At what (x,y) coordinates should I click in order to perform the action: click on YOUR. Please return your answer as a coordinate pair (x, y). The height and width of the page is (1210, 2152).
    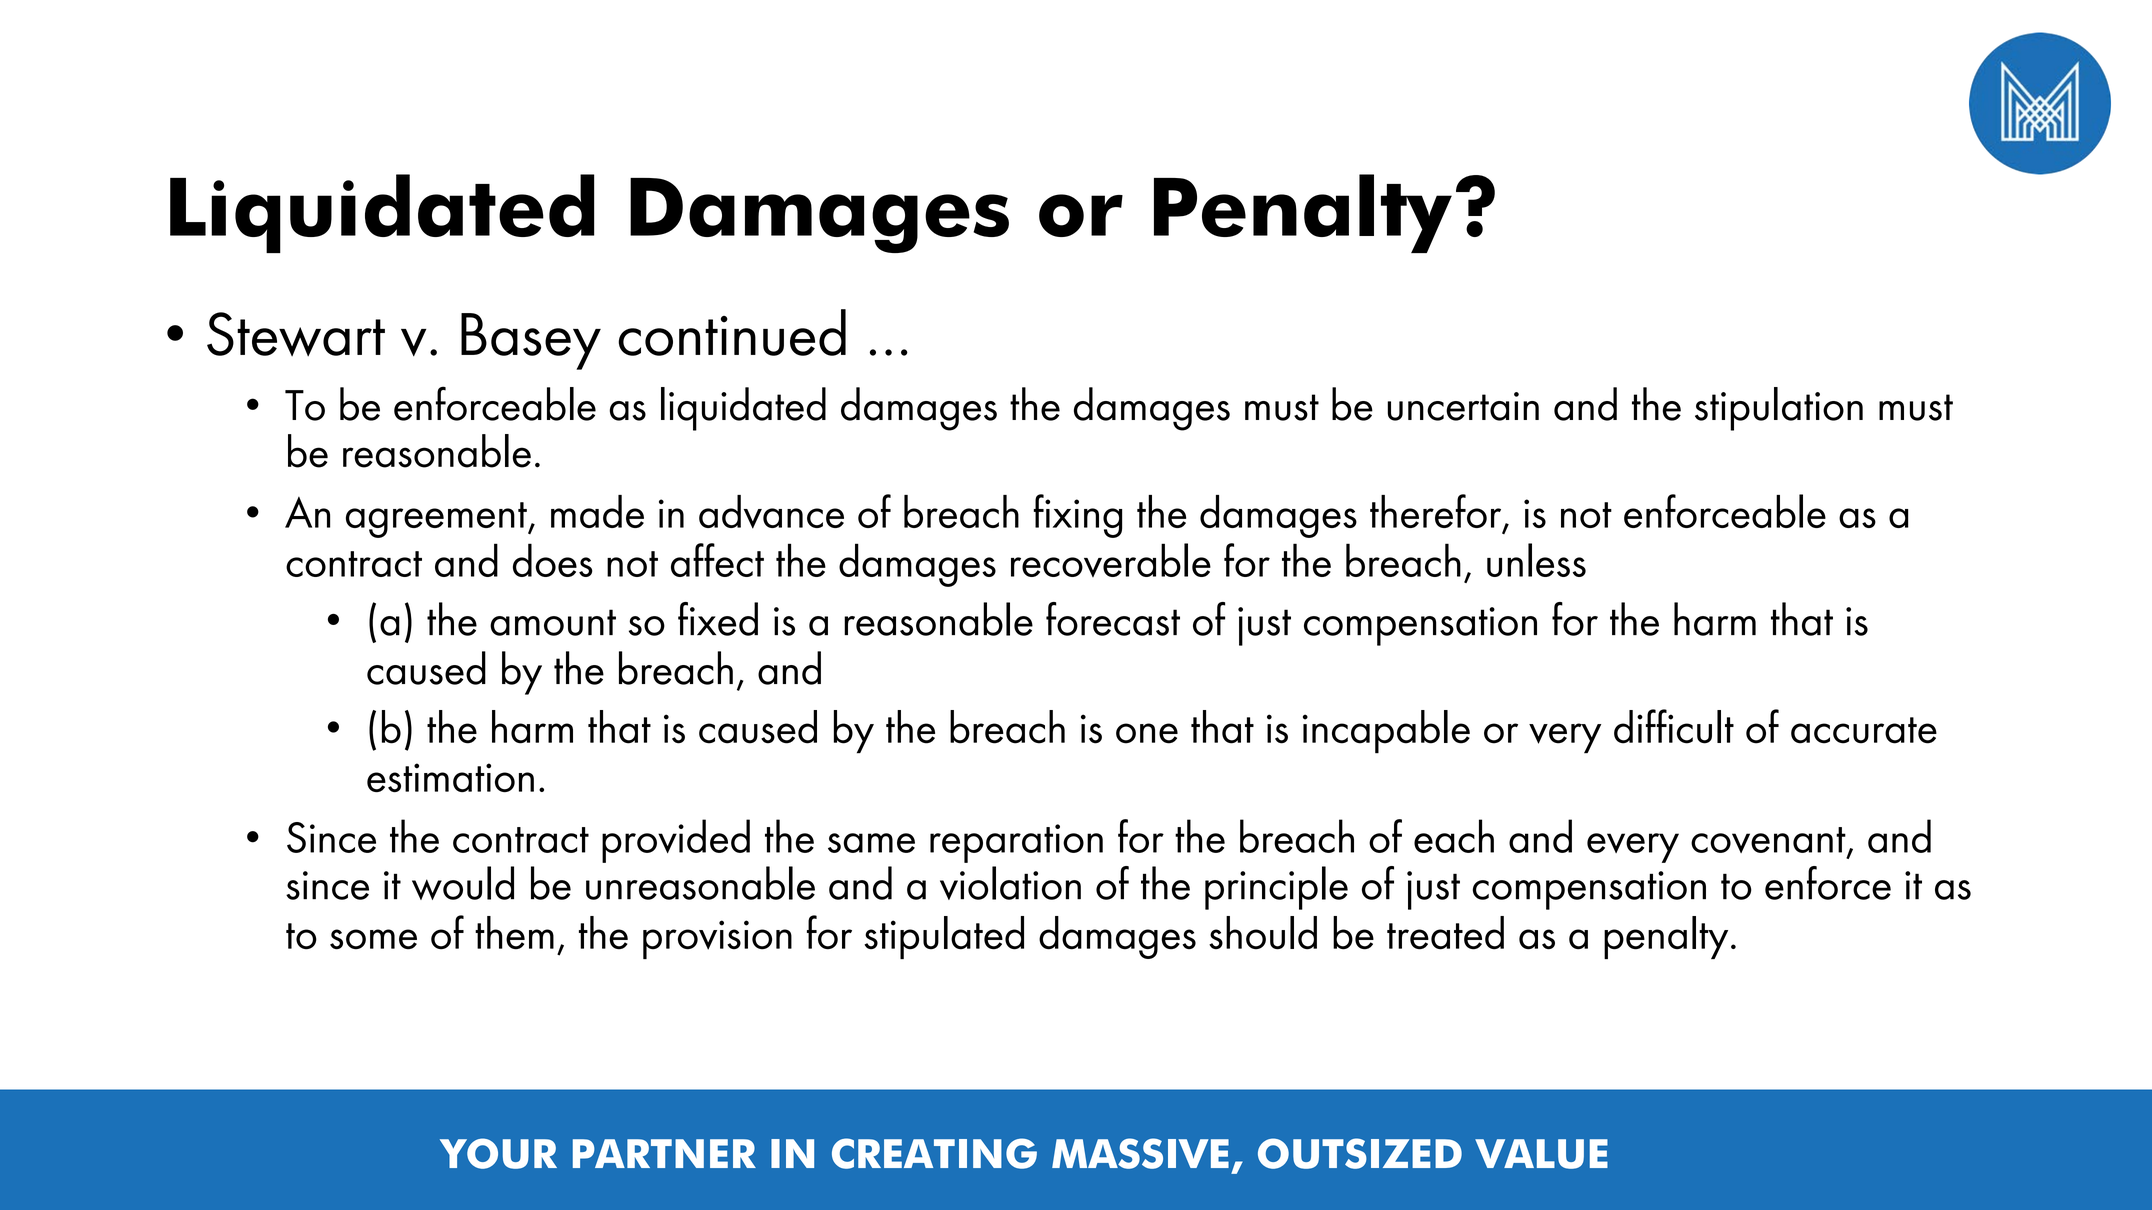
    Looking at the image, I should click on (498, 1153).
